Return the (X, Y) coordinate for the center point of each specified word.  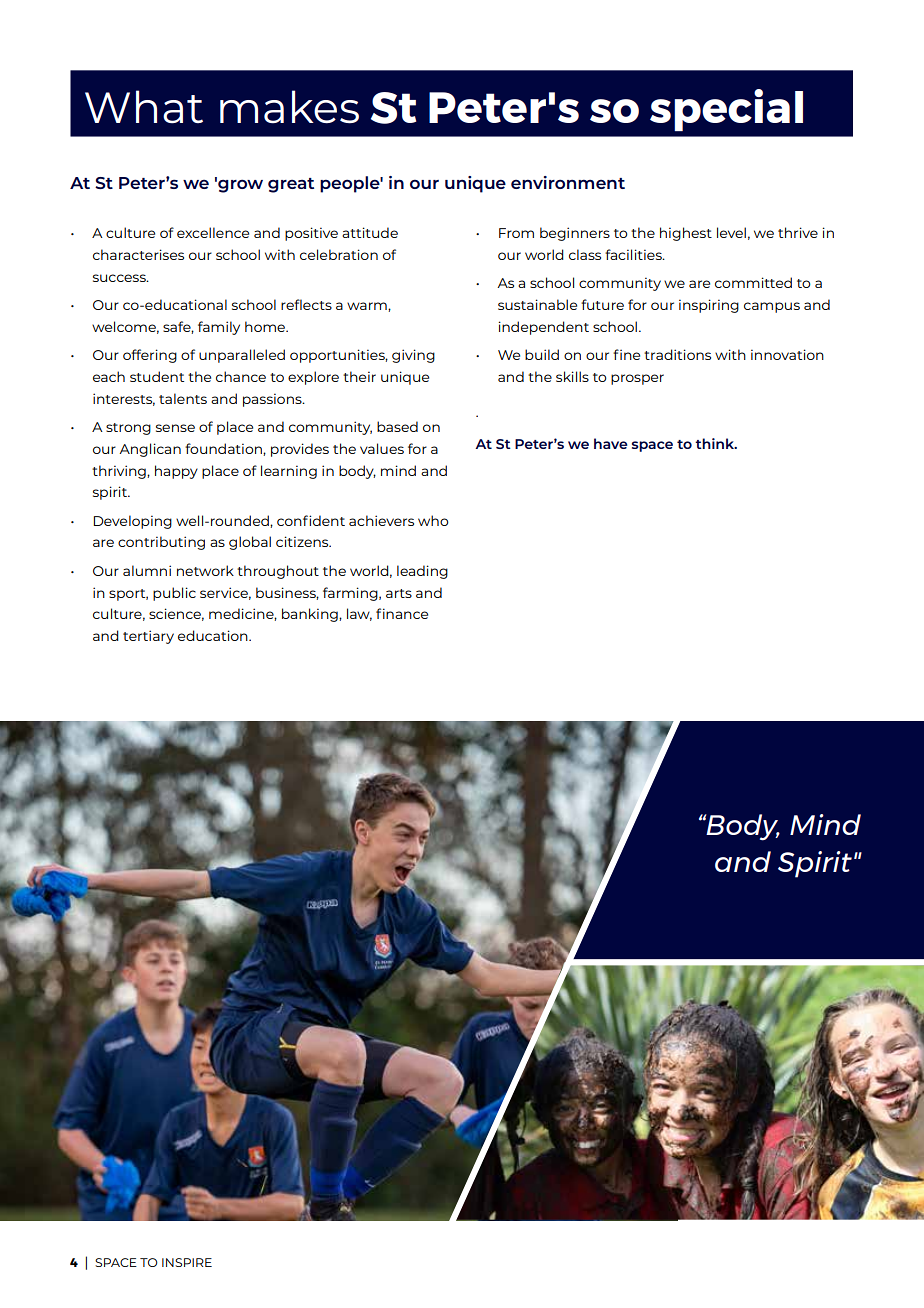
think (715, 443)
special (726, 110)
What (144, 107)
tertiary (148, 637)
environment (568, 182)
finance (402, 613)
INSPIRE (187, 1262)
